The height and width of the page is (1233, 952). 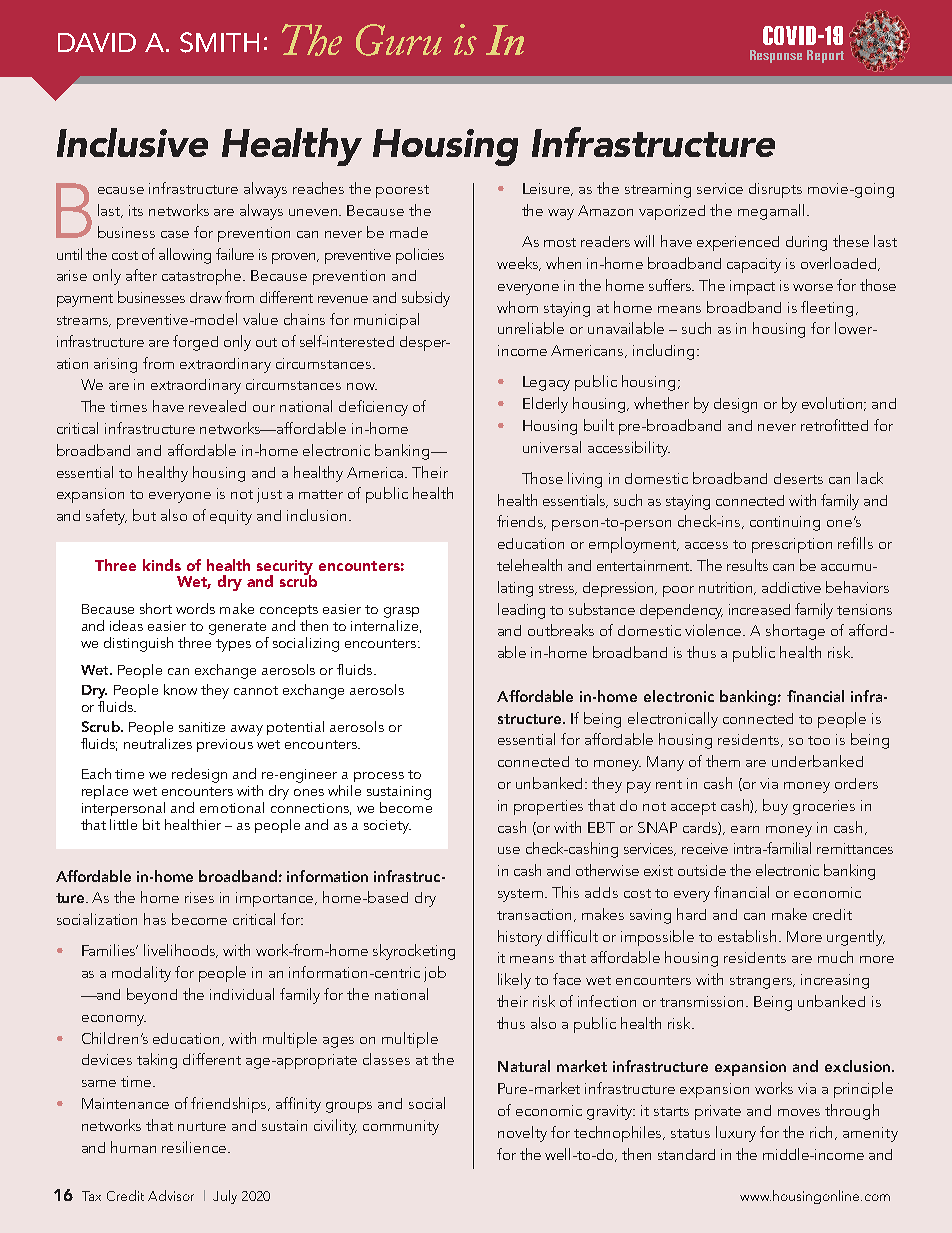 I want to click on buy, so click(x=775, y=807).
